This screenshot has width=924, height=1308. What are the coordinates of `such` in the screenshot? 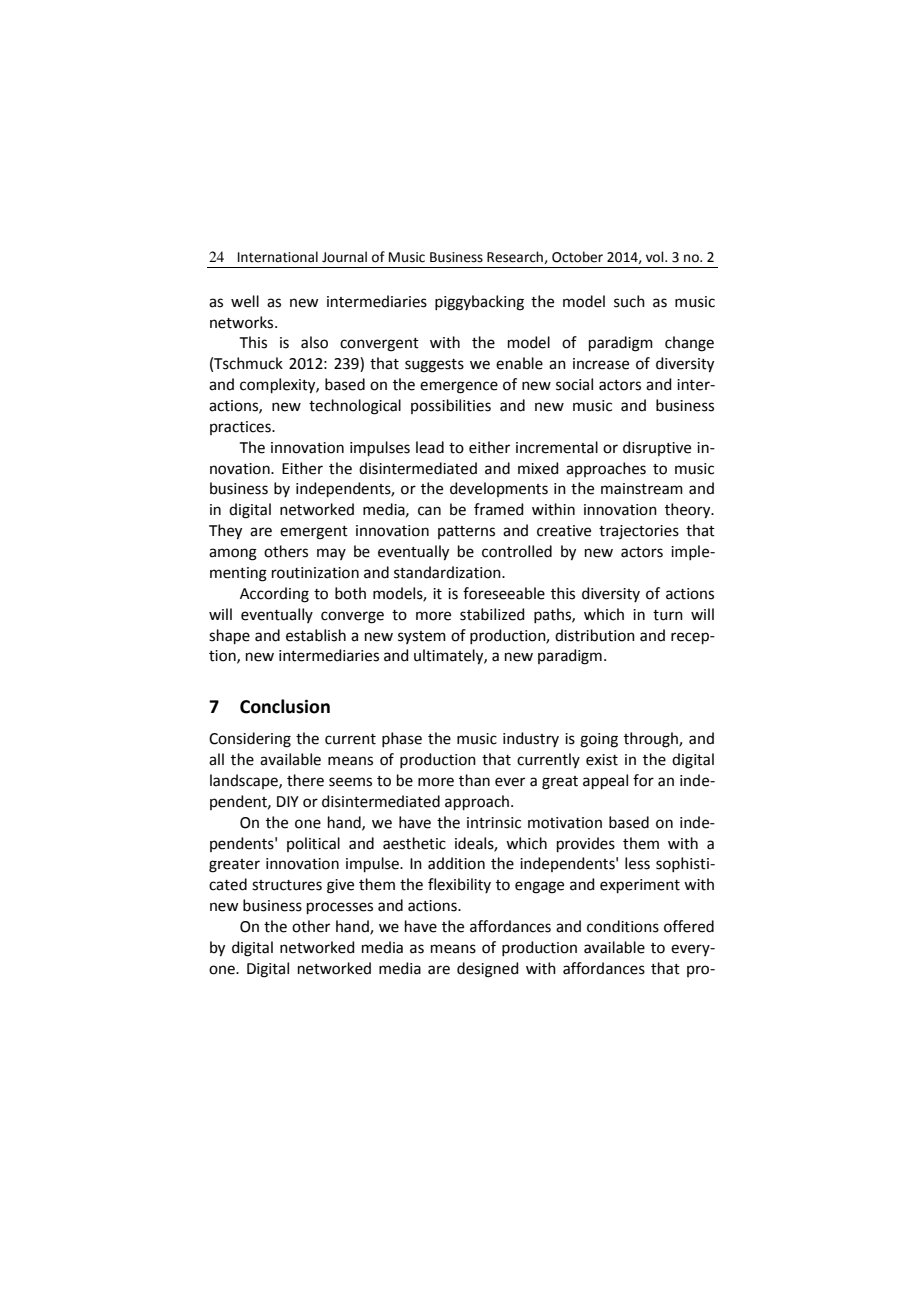 It's located at (629, 301).
